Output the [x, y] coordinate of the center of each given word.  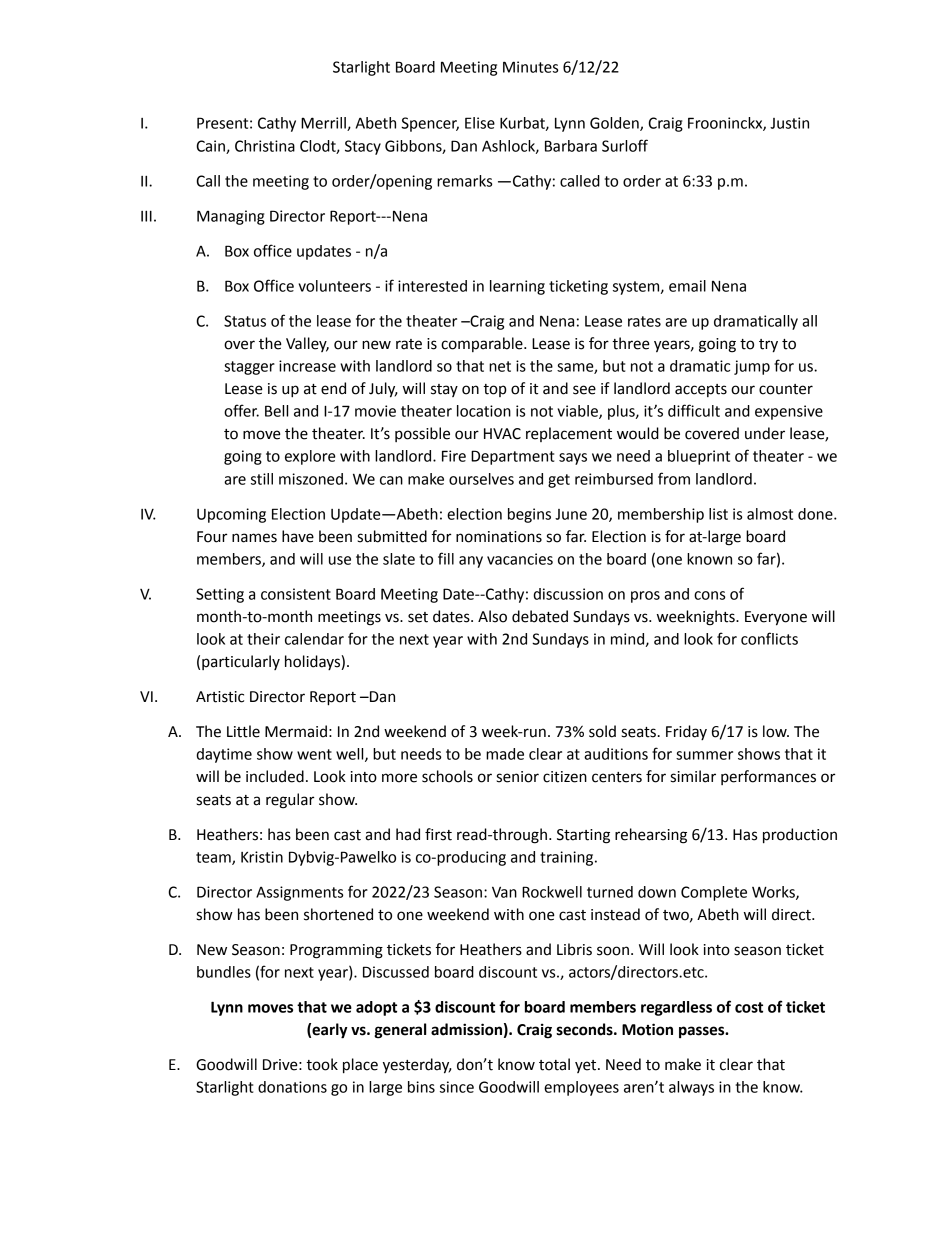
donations [292, 1087]
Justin [789, 123]
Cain [211, 147]
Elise [480, 123]
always [691, 1088]
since [457, 1087]
